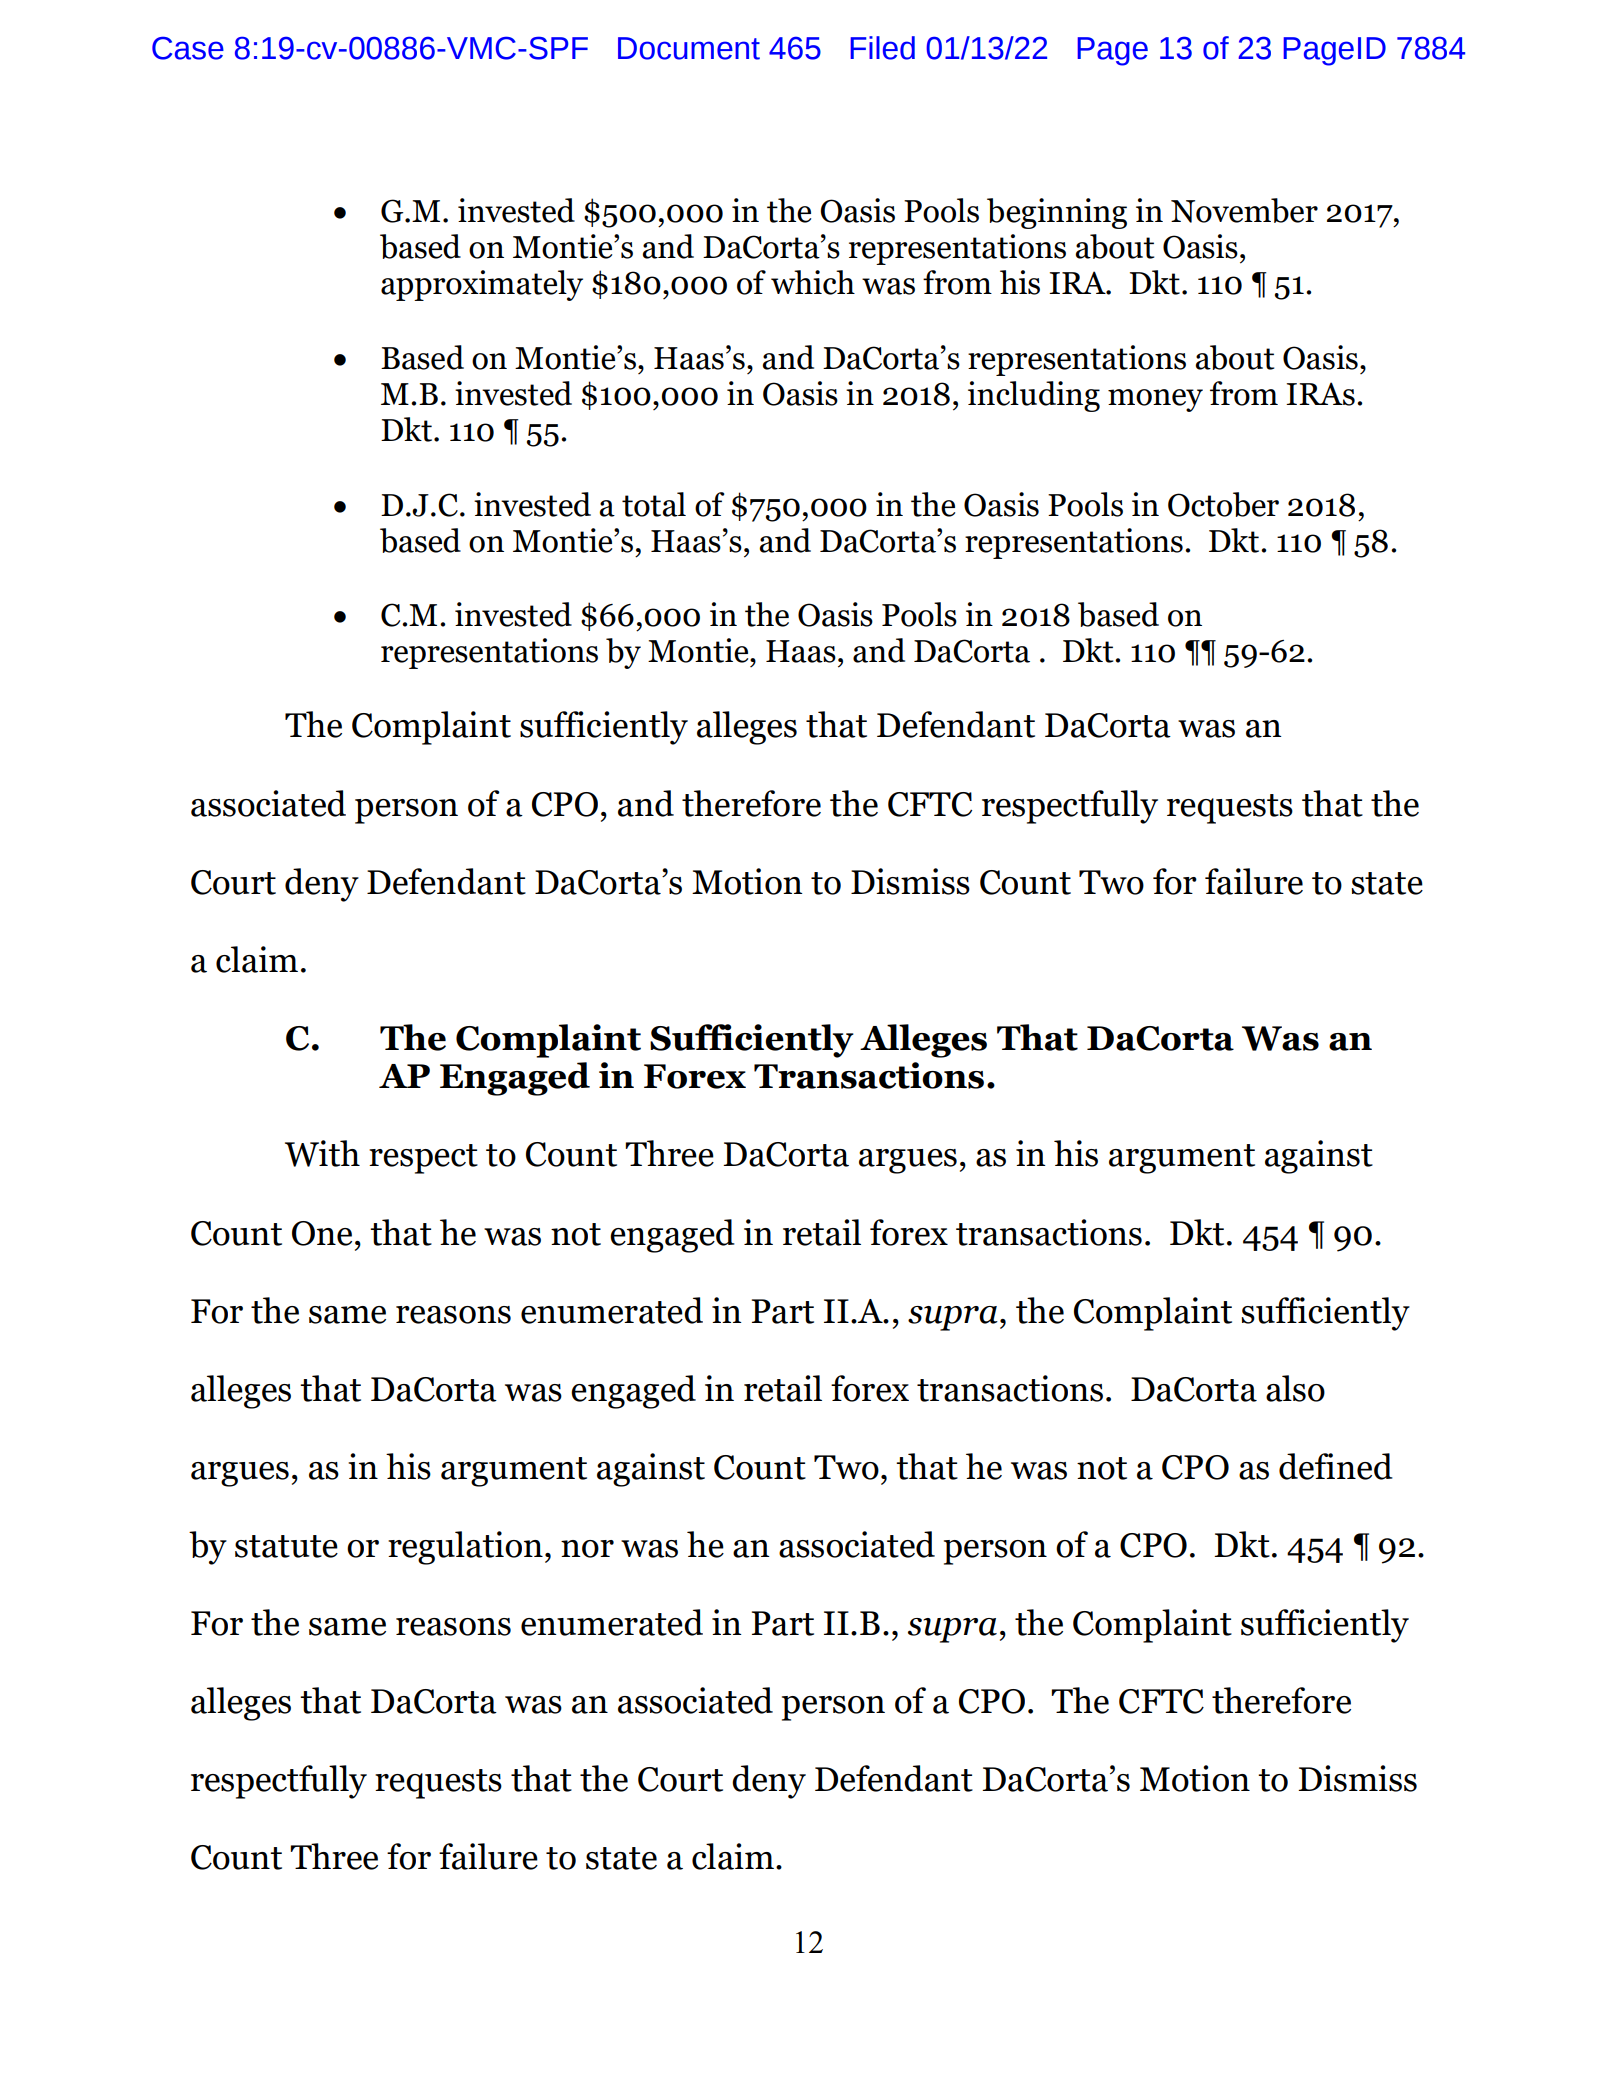 The height and width of the image is (2092, 1617). Describe the element at coordinates (689, 48) in the image. I see `Document` at that location.
